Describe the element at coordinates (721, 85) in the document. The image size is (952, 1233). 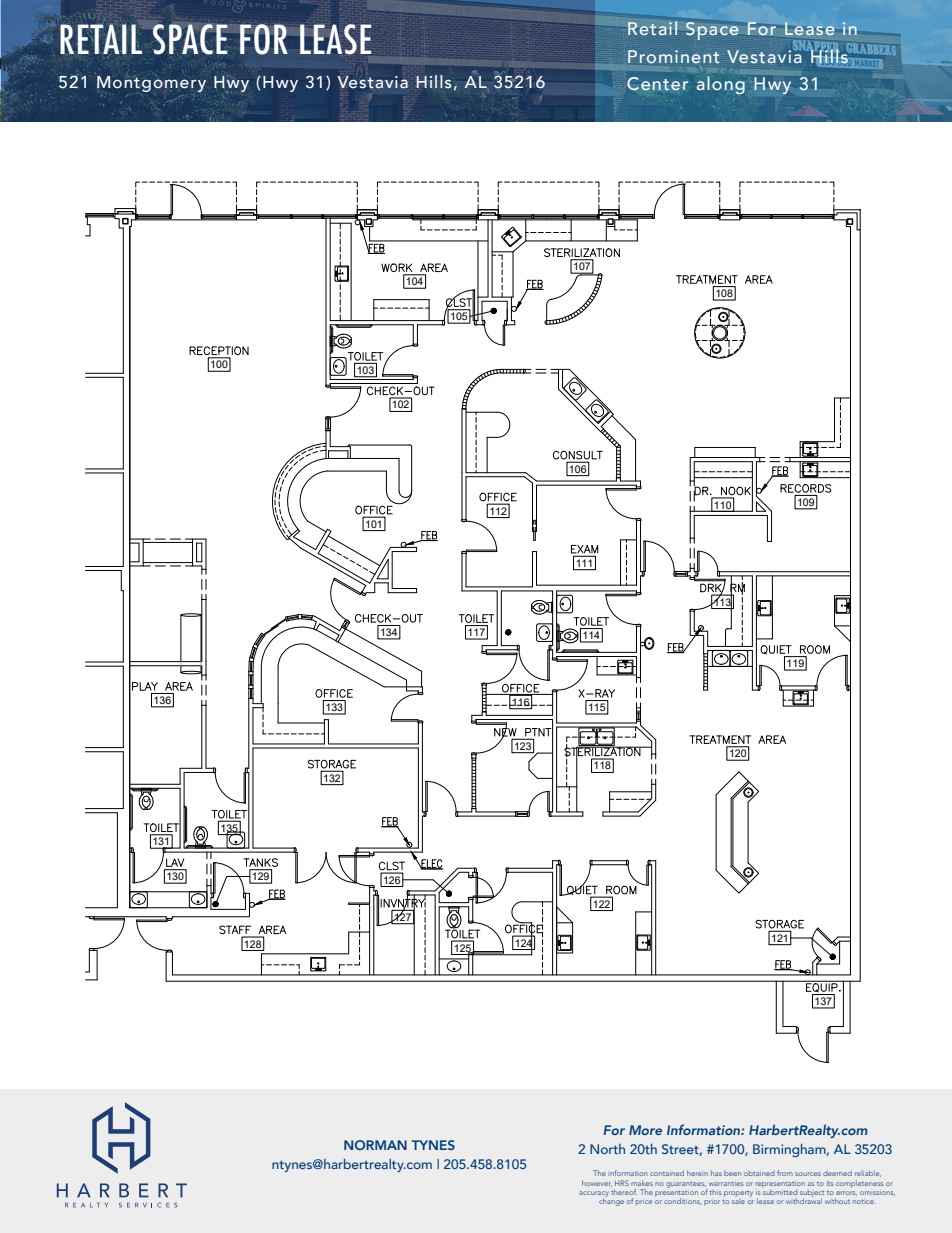
I see `along` at that location.
